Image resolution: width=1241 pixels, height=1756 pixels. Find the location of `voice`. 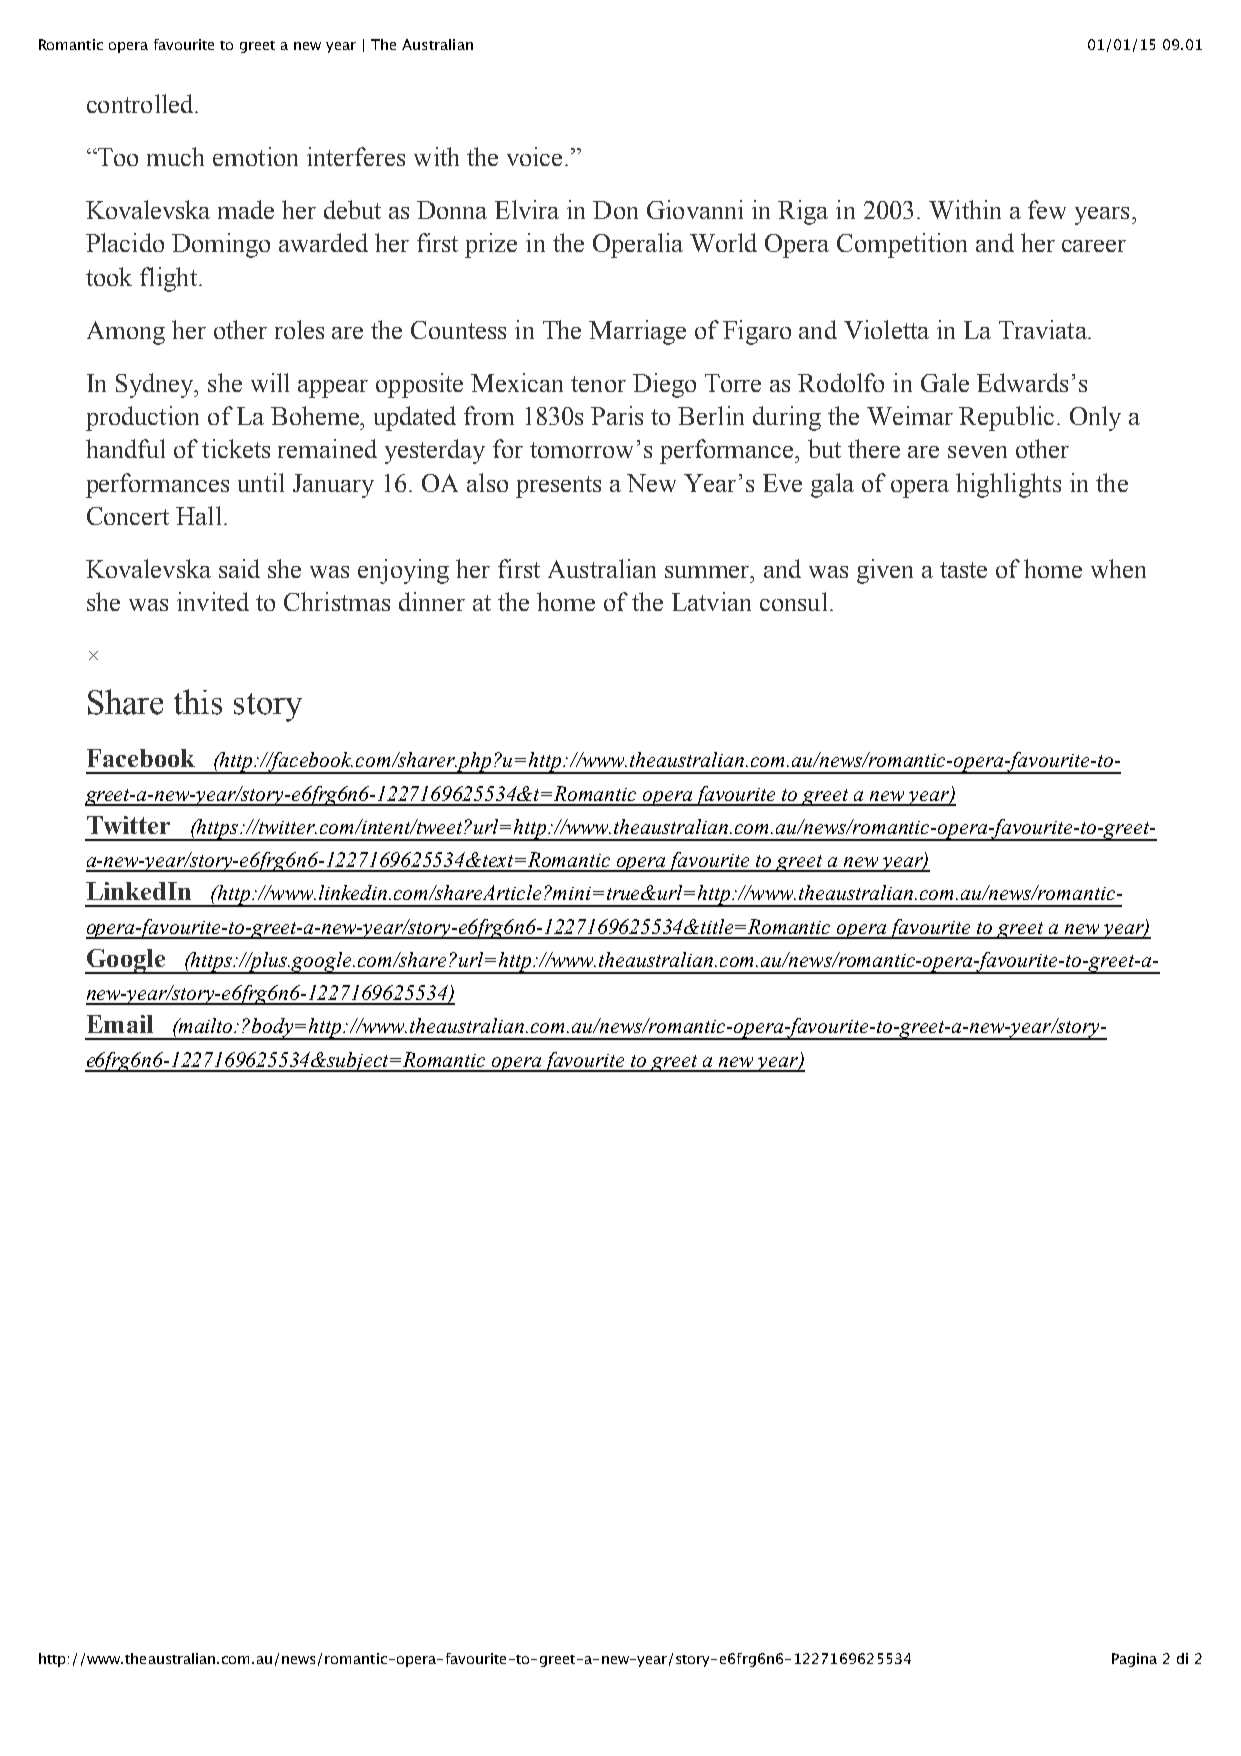

voice is located at coordinates (536, 156).
